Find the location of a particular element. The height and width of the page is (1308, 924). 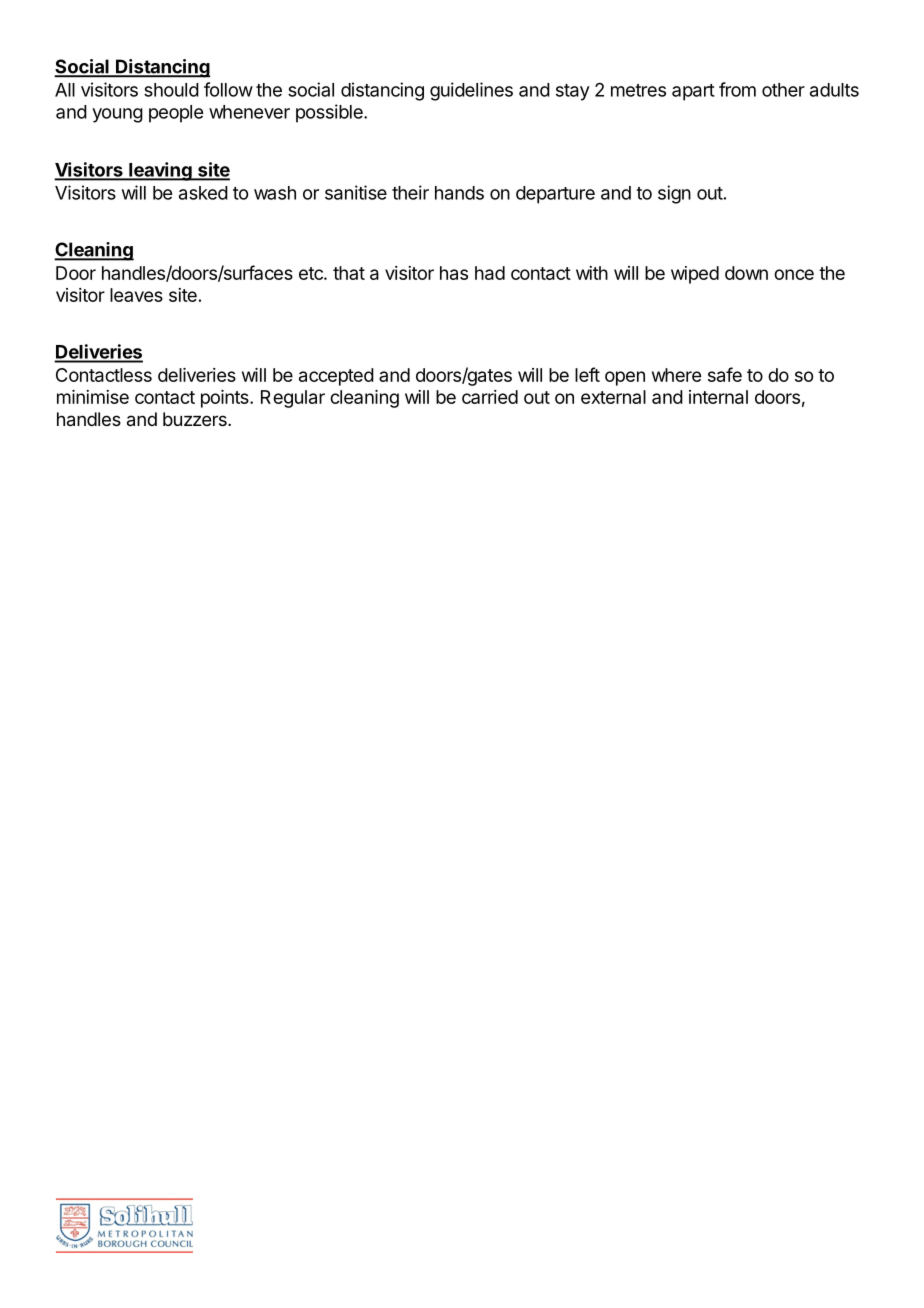

minimise is located at coordinates (93, 397).
